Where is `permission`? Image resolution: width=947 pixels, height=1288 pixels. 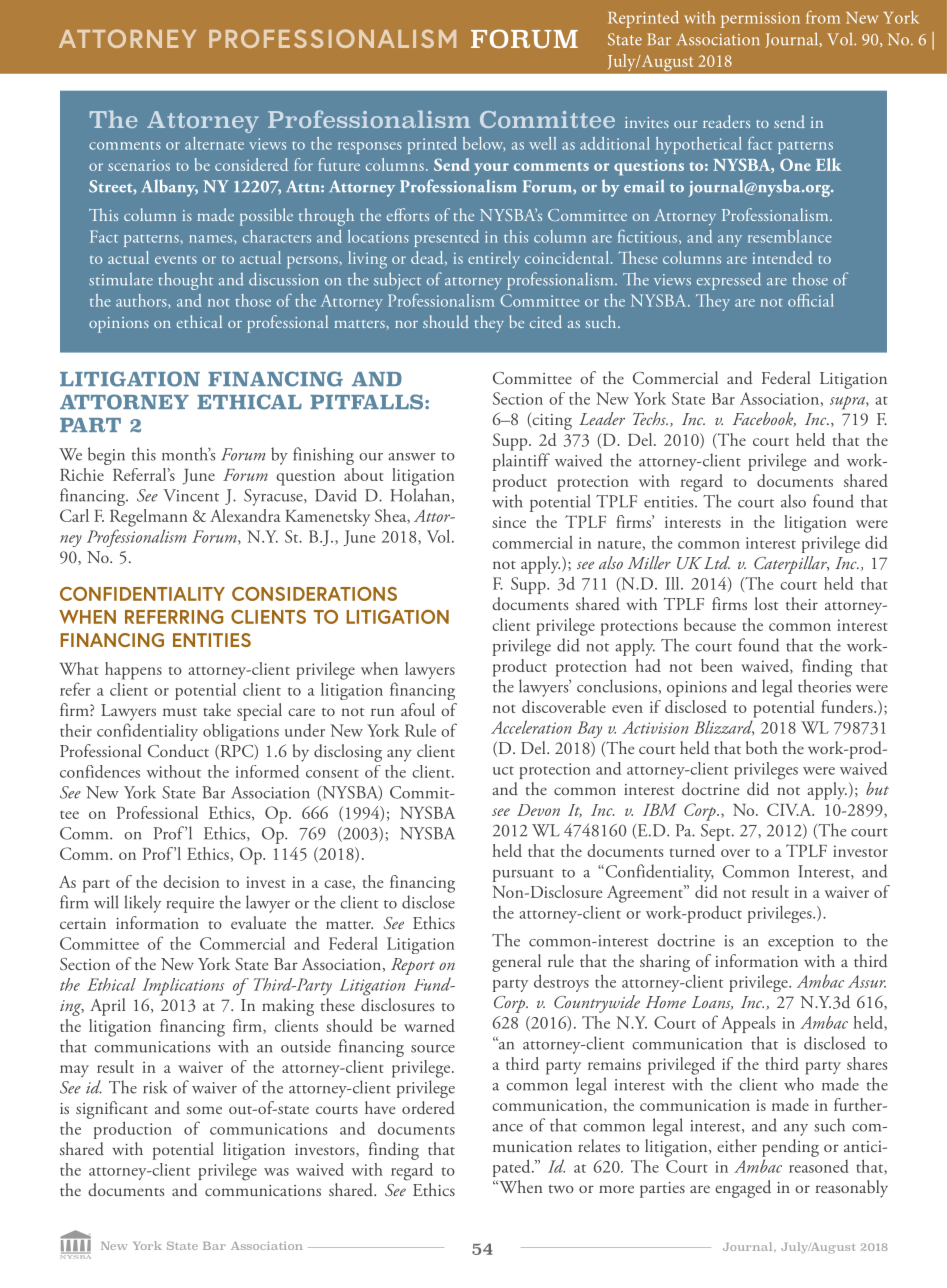
permission is located at coordinates (760, 20).
